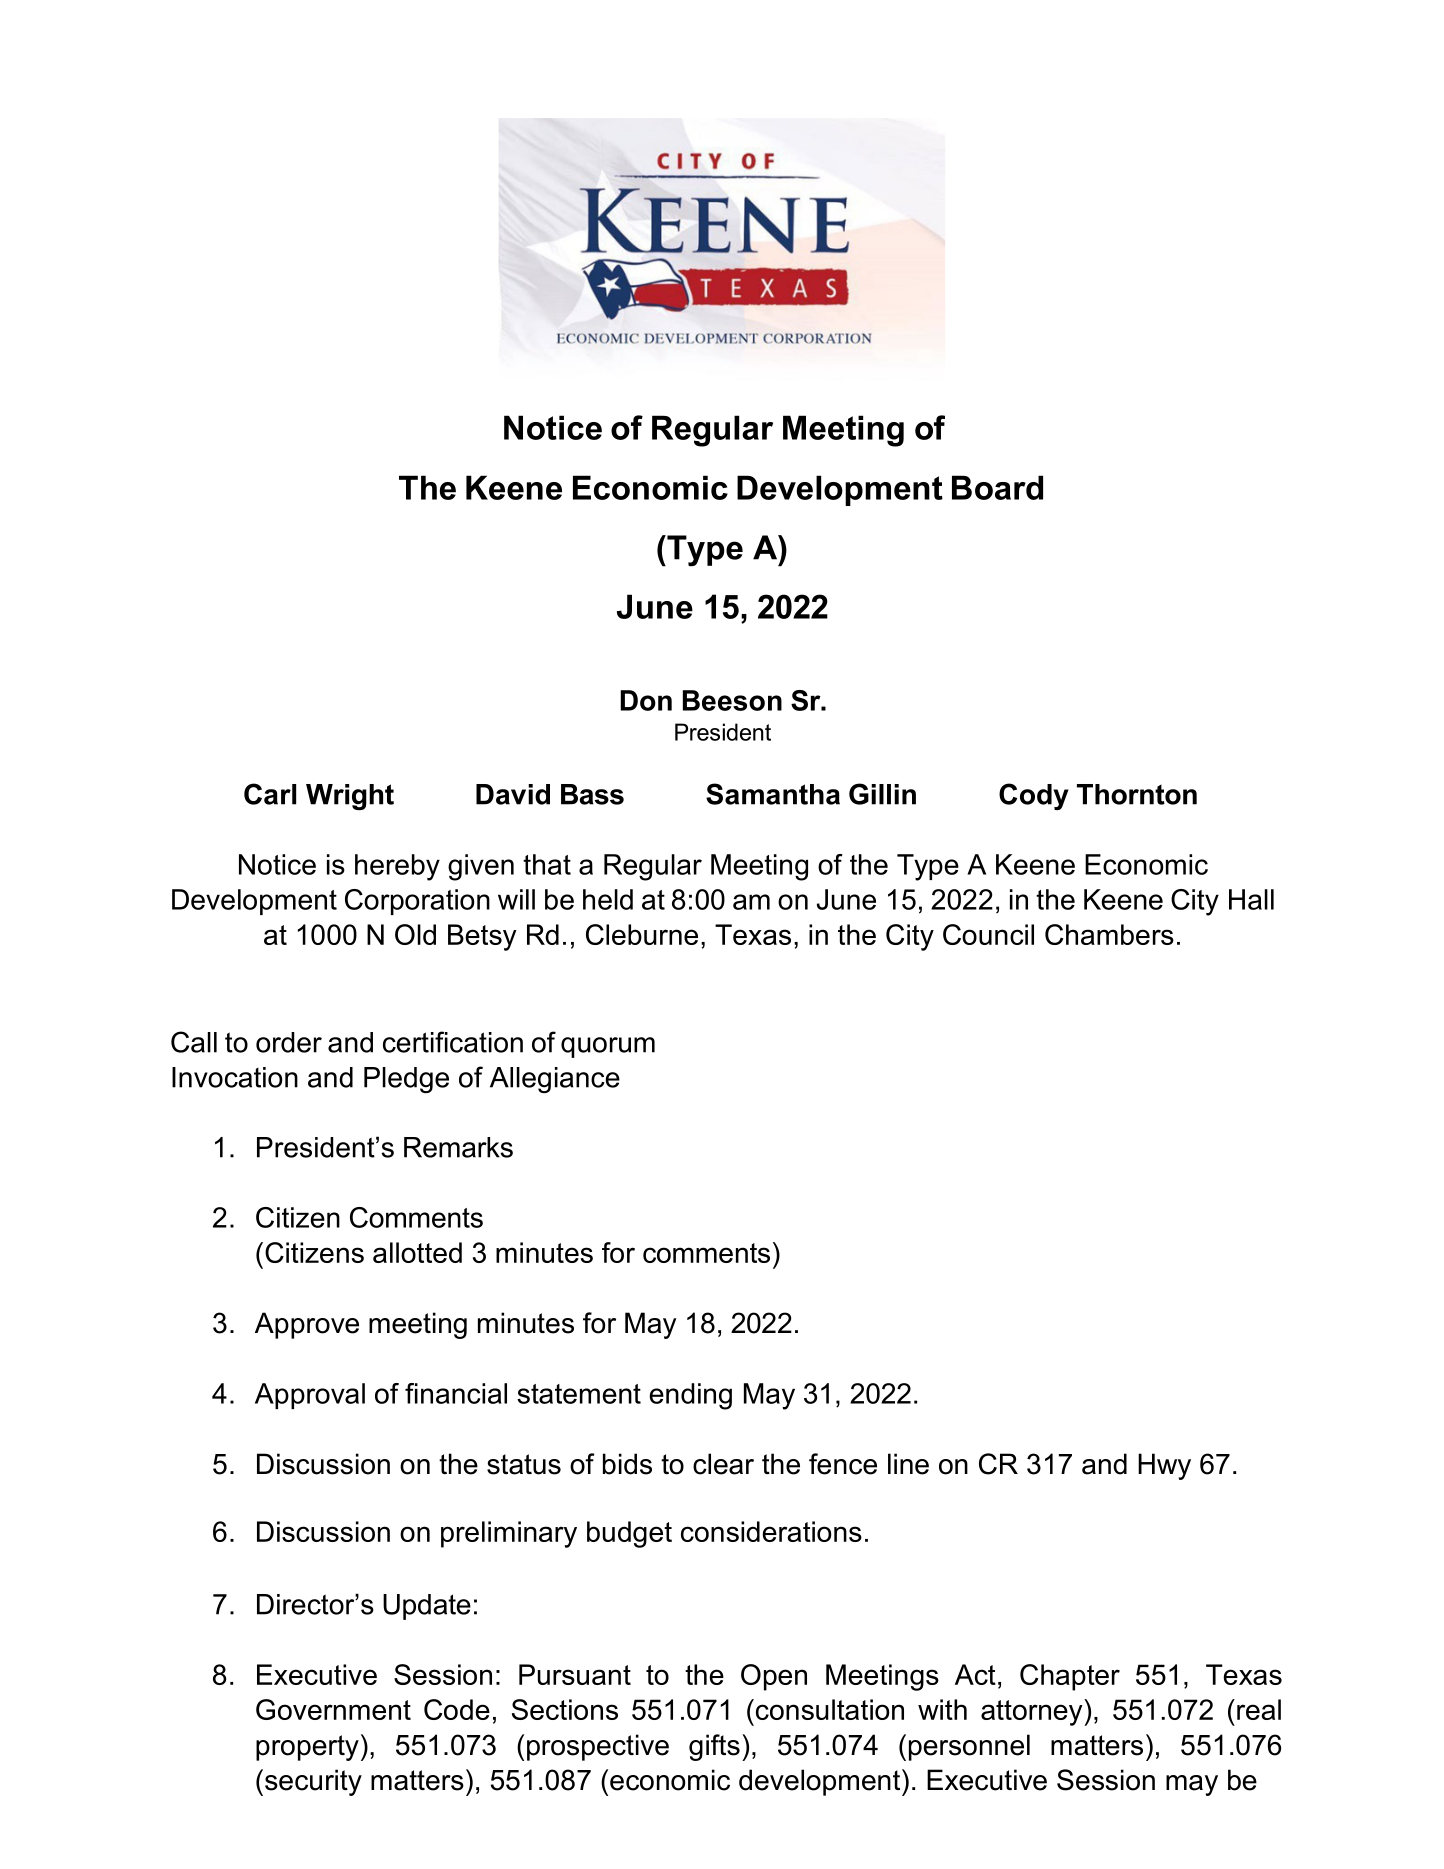 The width and height of the screenshot is (1444, 1869). What do you see at coordinates (997, 487) in the screenshot?
I see `Board` at bounding box center [997, 487].
